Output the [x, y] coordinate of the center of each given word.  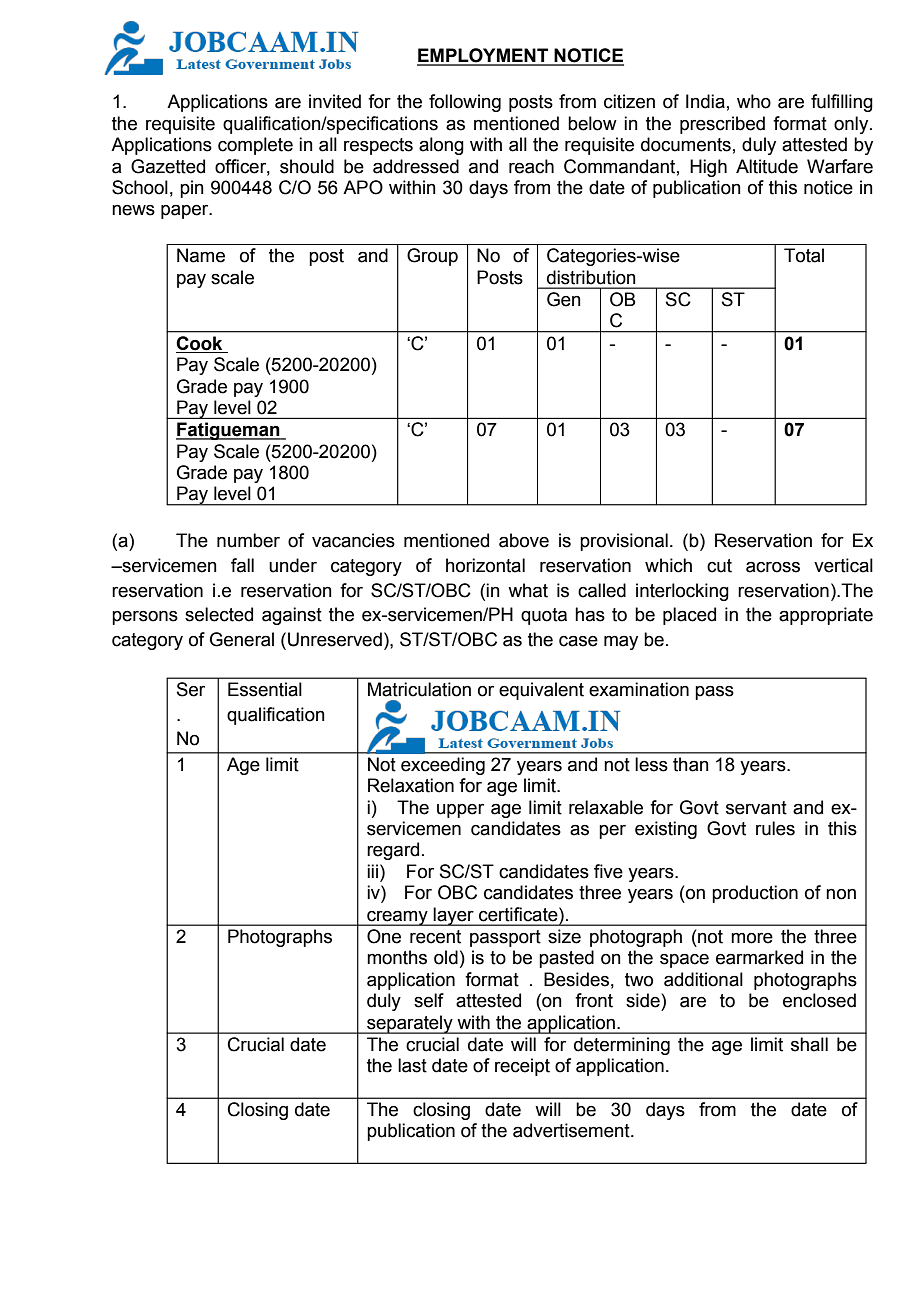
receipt [522, 1067]
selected [219, 614]
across [773, 567]
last [412, 1065]
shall [809, 1044]
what [528, 590]
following [465, 103]
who [754, 101]
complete [255, 146]
